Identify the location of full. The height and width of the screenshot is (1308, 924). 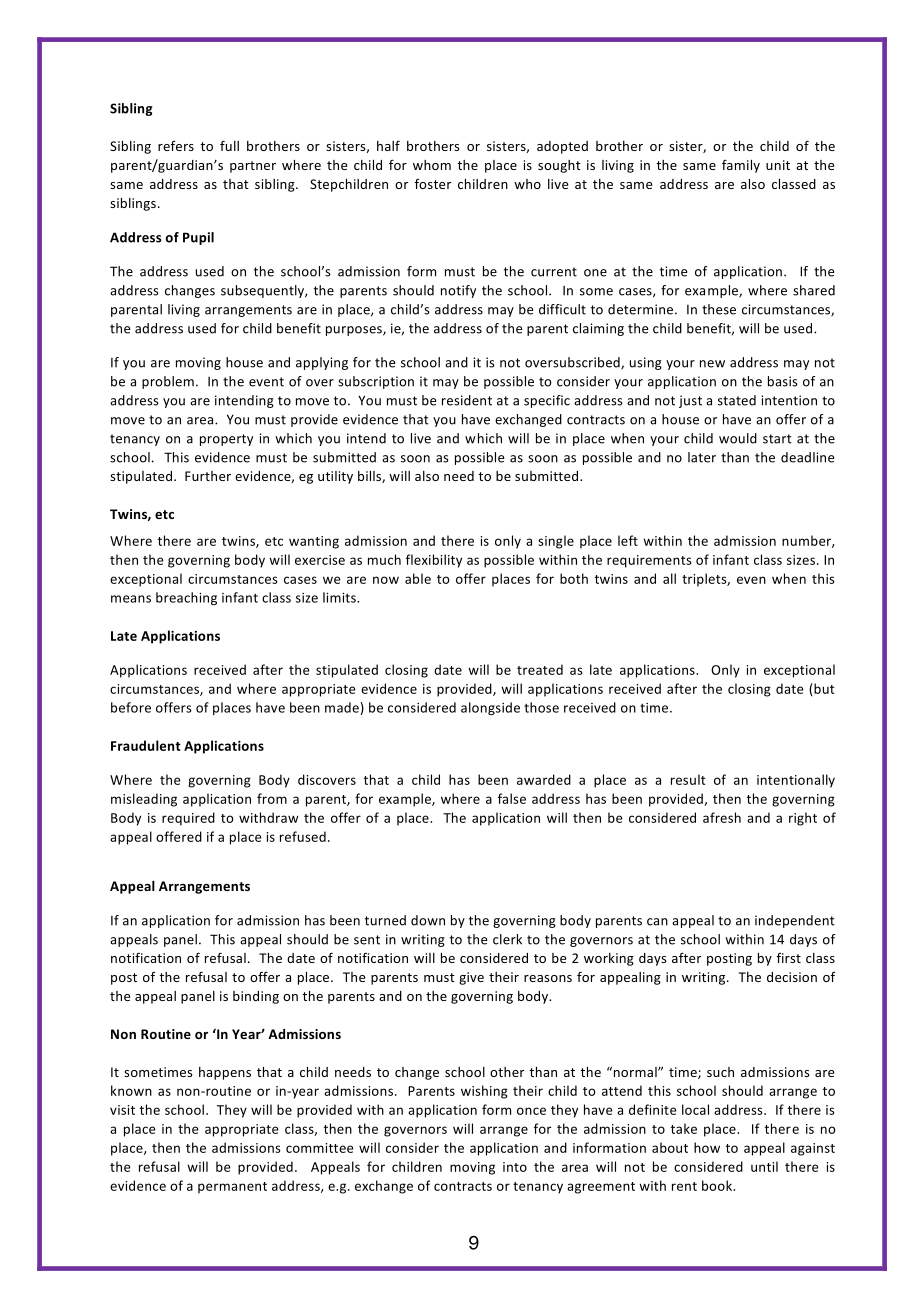
(229, 145).
